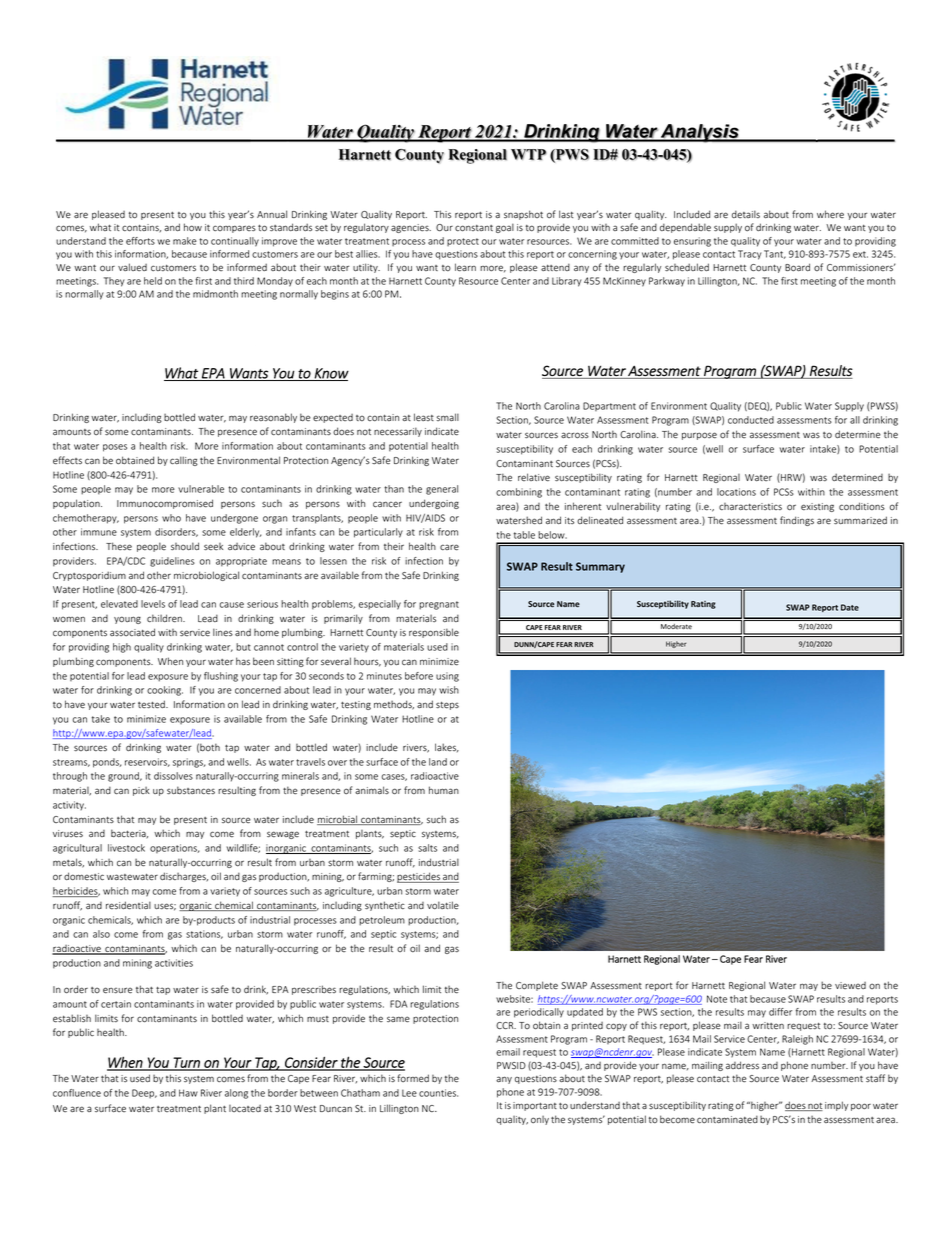  I want to click on salts, so click(427, 848).
